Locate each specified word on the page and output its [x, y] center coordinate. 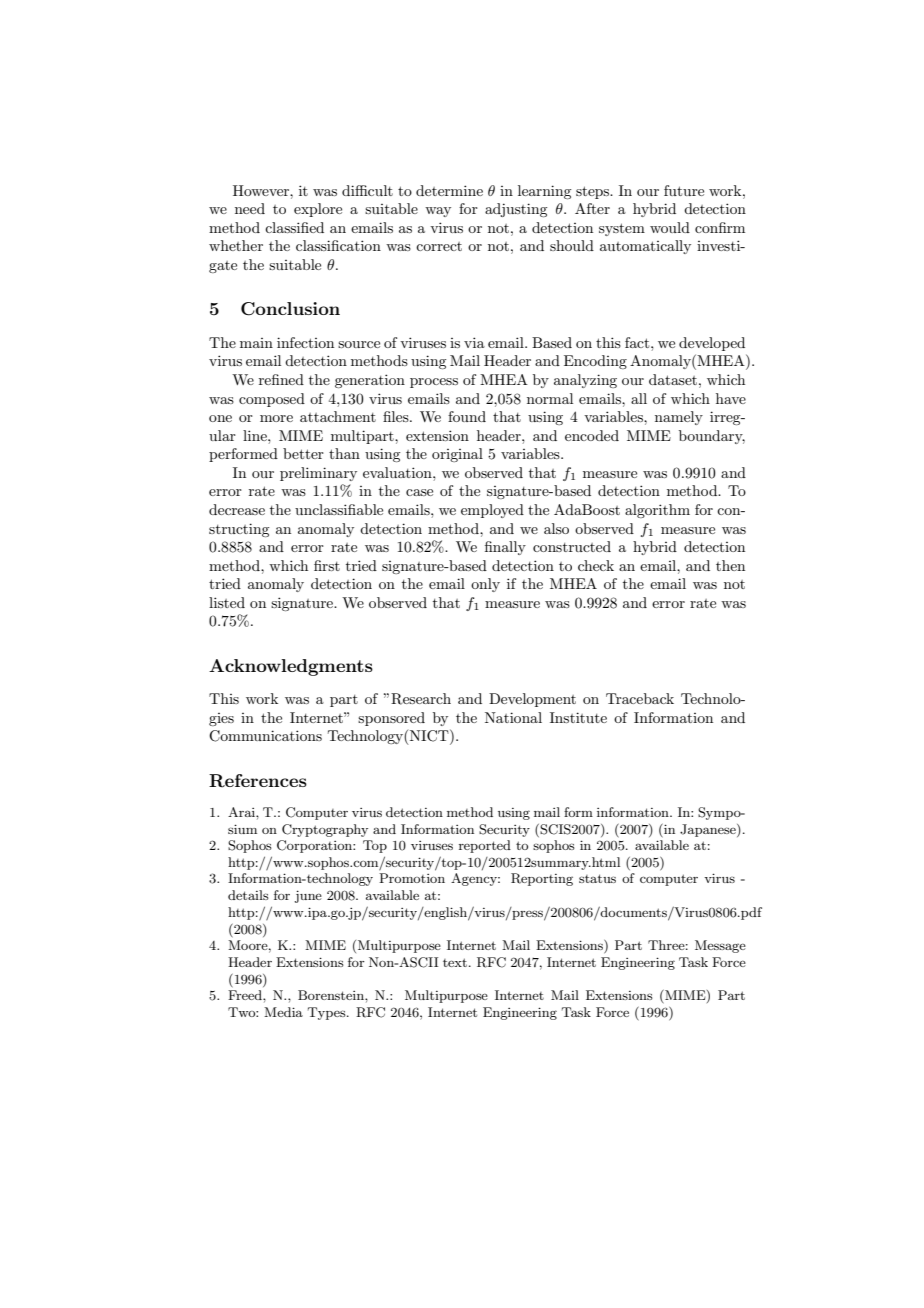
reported [485, 846]
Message [720, 946]
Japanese [709, 830]
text [455, 962]
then [730, 565]
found [467, 416]
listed [227, 602]
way [438, 212]
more [276, 418]
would [670, 227]
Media [283, 1012]
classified [294, 227]
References [258, 781]
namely [679, 418]
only [485, 585]
